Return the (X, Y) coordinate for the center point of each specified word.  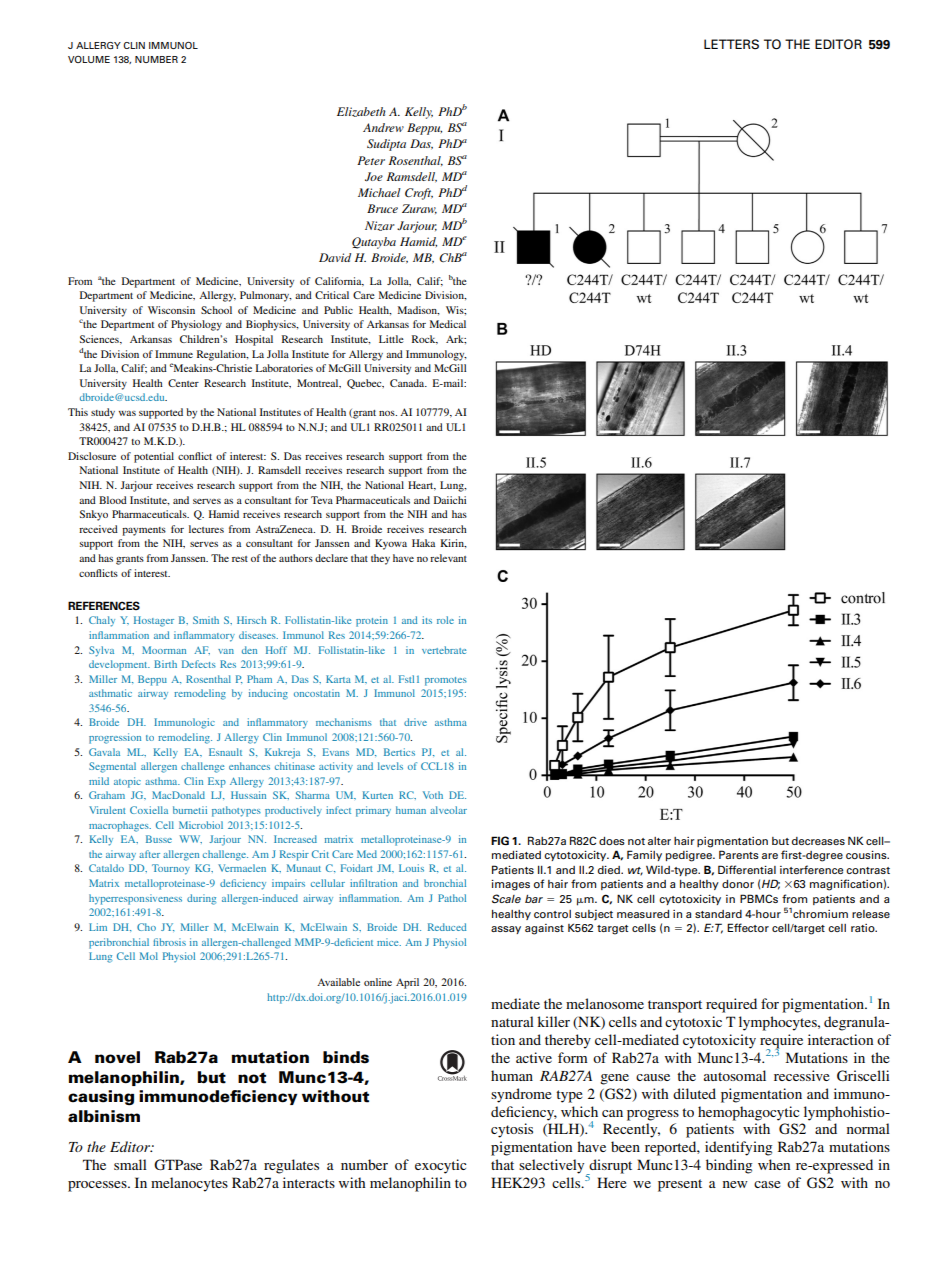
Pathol (452, 898)
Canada (408, 383)
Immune (174, 354)
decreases (818, 841)
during (201, 899)
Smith (206, 620)
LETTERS (731, 44)
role (445, 620)
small (130, 1164)
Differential (747, 869)
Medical (448, 324)
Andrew (383, 127)
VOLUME (89, 59)
